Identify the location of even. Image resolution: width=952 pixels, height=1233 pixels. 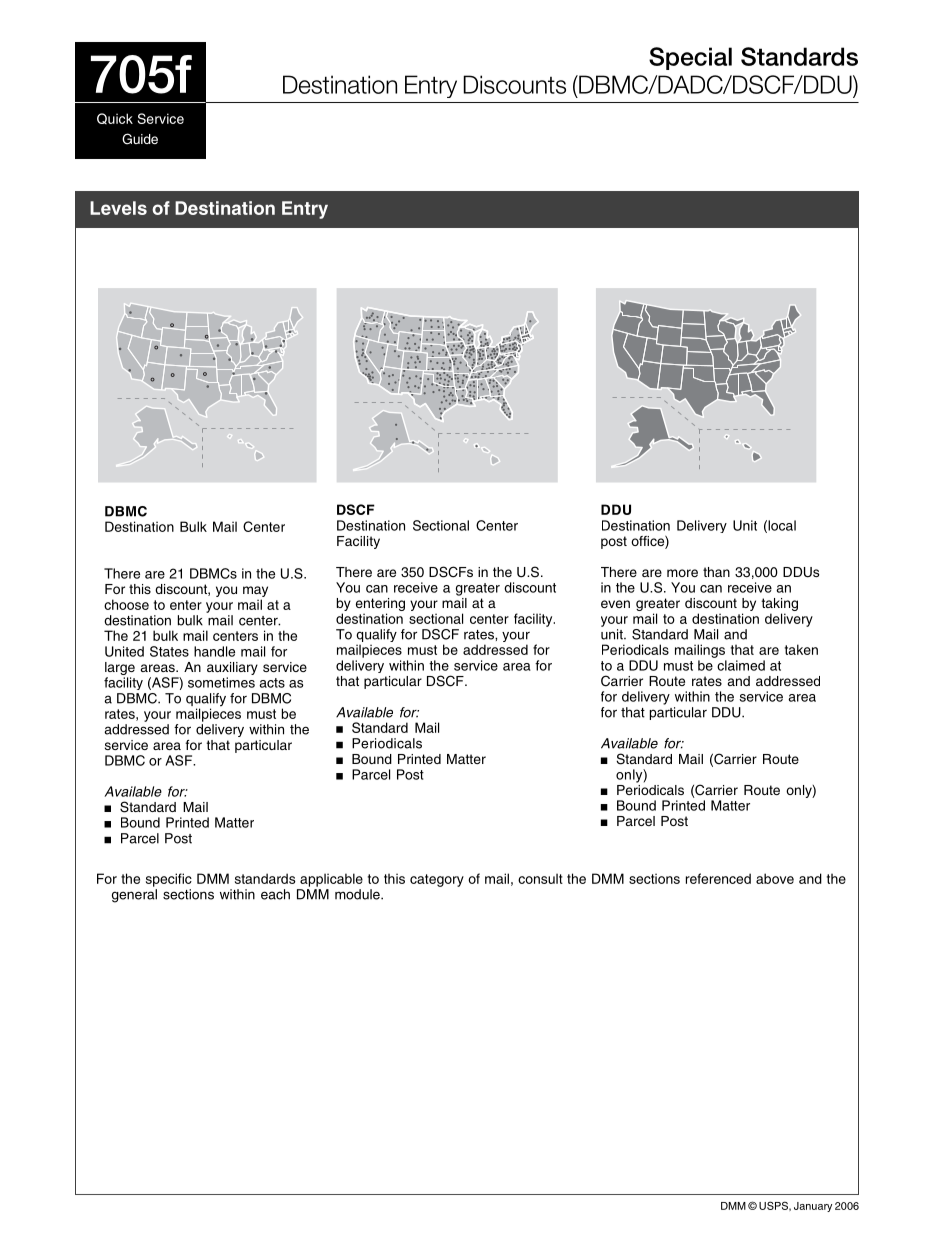
(615, 604).
